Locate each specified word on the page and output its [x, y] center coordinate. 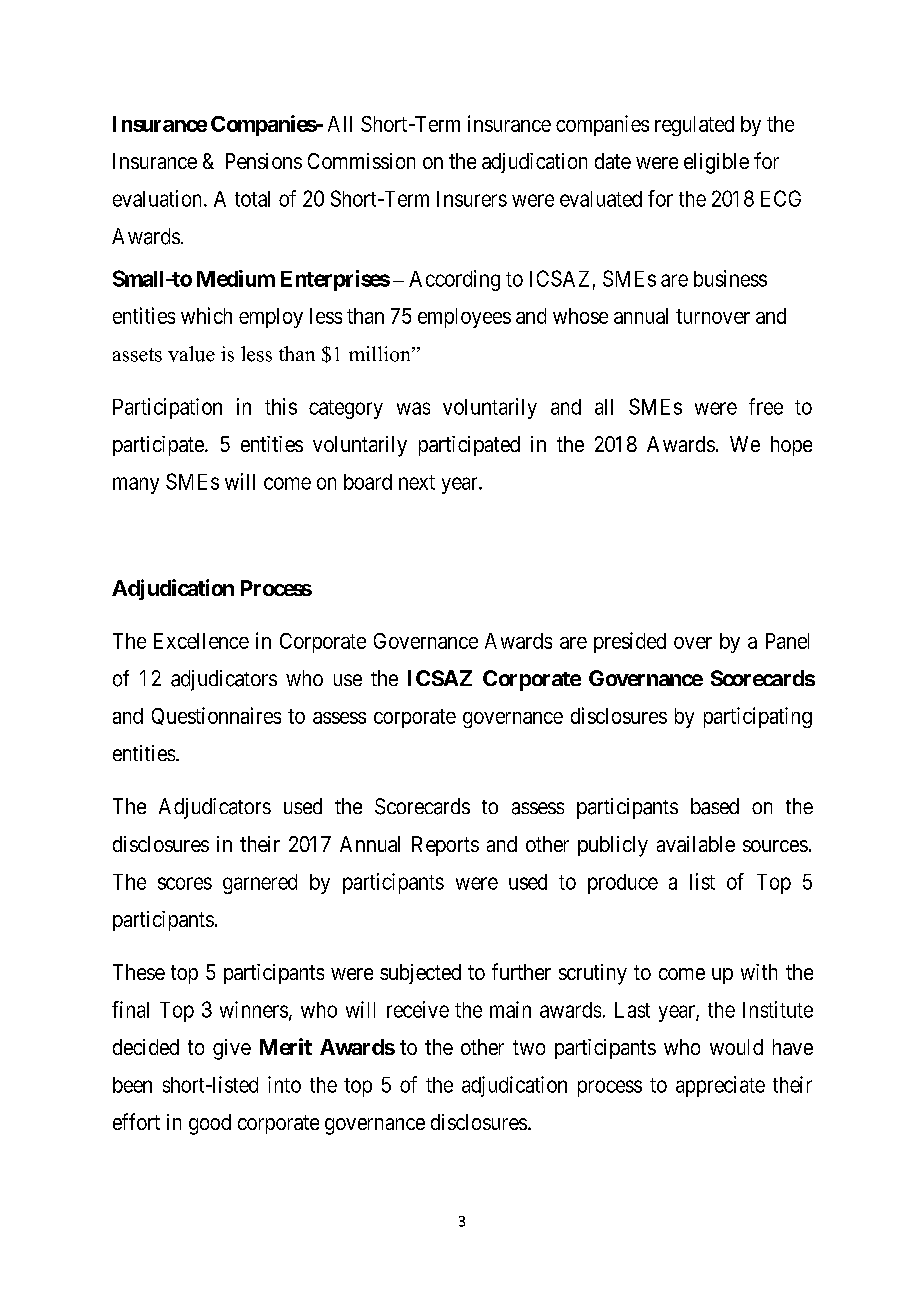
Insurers [472, 199]
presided [630, 642]
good [210, 1124]
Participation [167, 408]
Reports [445, 846]
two [529, 1047]
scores [185, 883]
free [766, 406]
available [696, 844]
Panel [787, 641]
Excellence [201, 641]
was [413, 408]
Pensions [264, 161]
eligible [716, 163]
